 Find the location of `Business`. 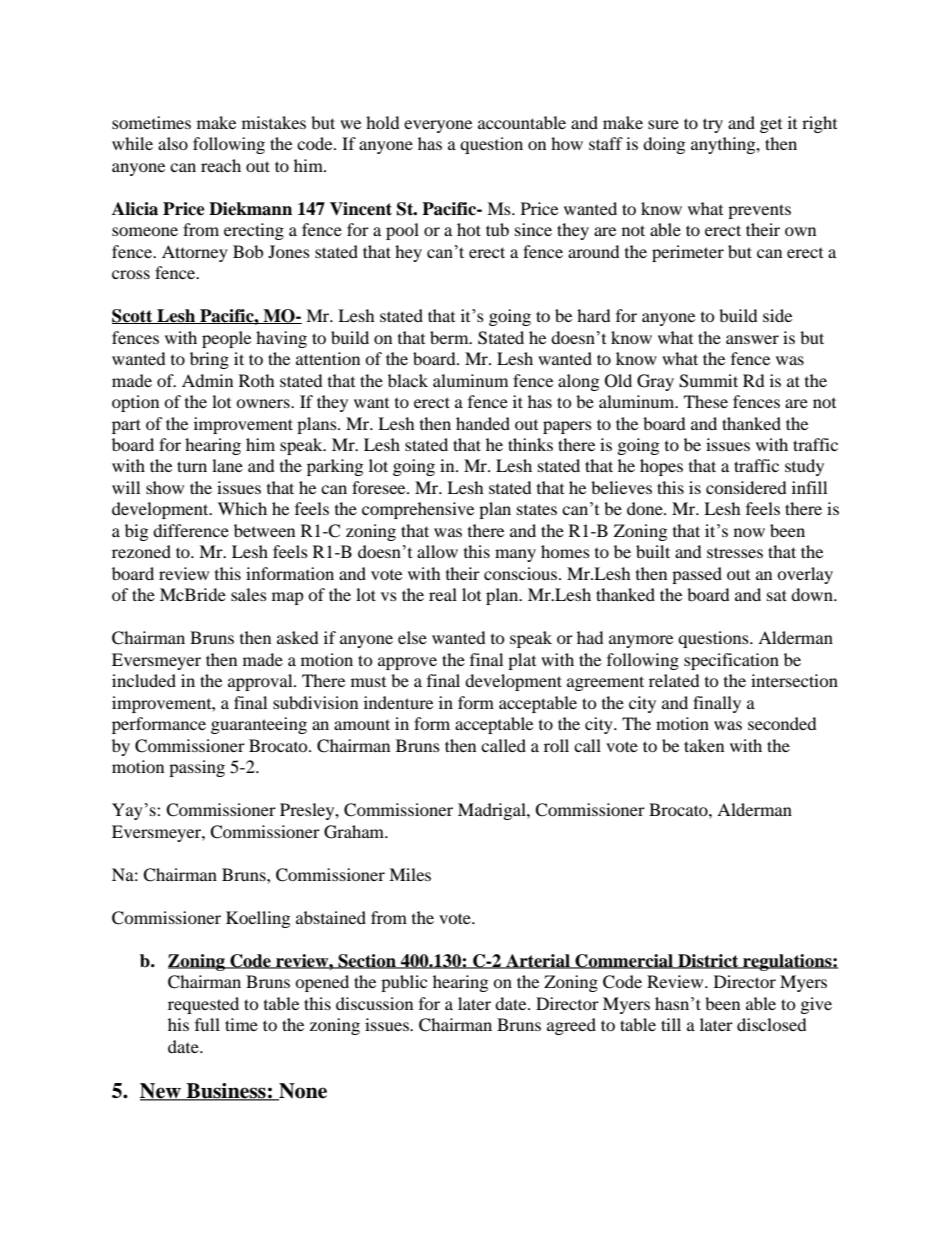

Business is located at coordinates (226, 1092).
